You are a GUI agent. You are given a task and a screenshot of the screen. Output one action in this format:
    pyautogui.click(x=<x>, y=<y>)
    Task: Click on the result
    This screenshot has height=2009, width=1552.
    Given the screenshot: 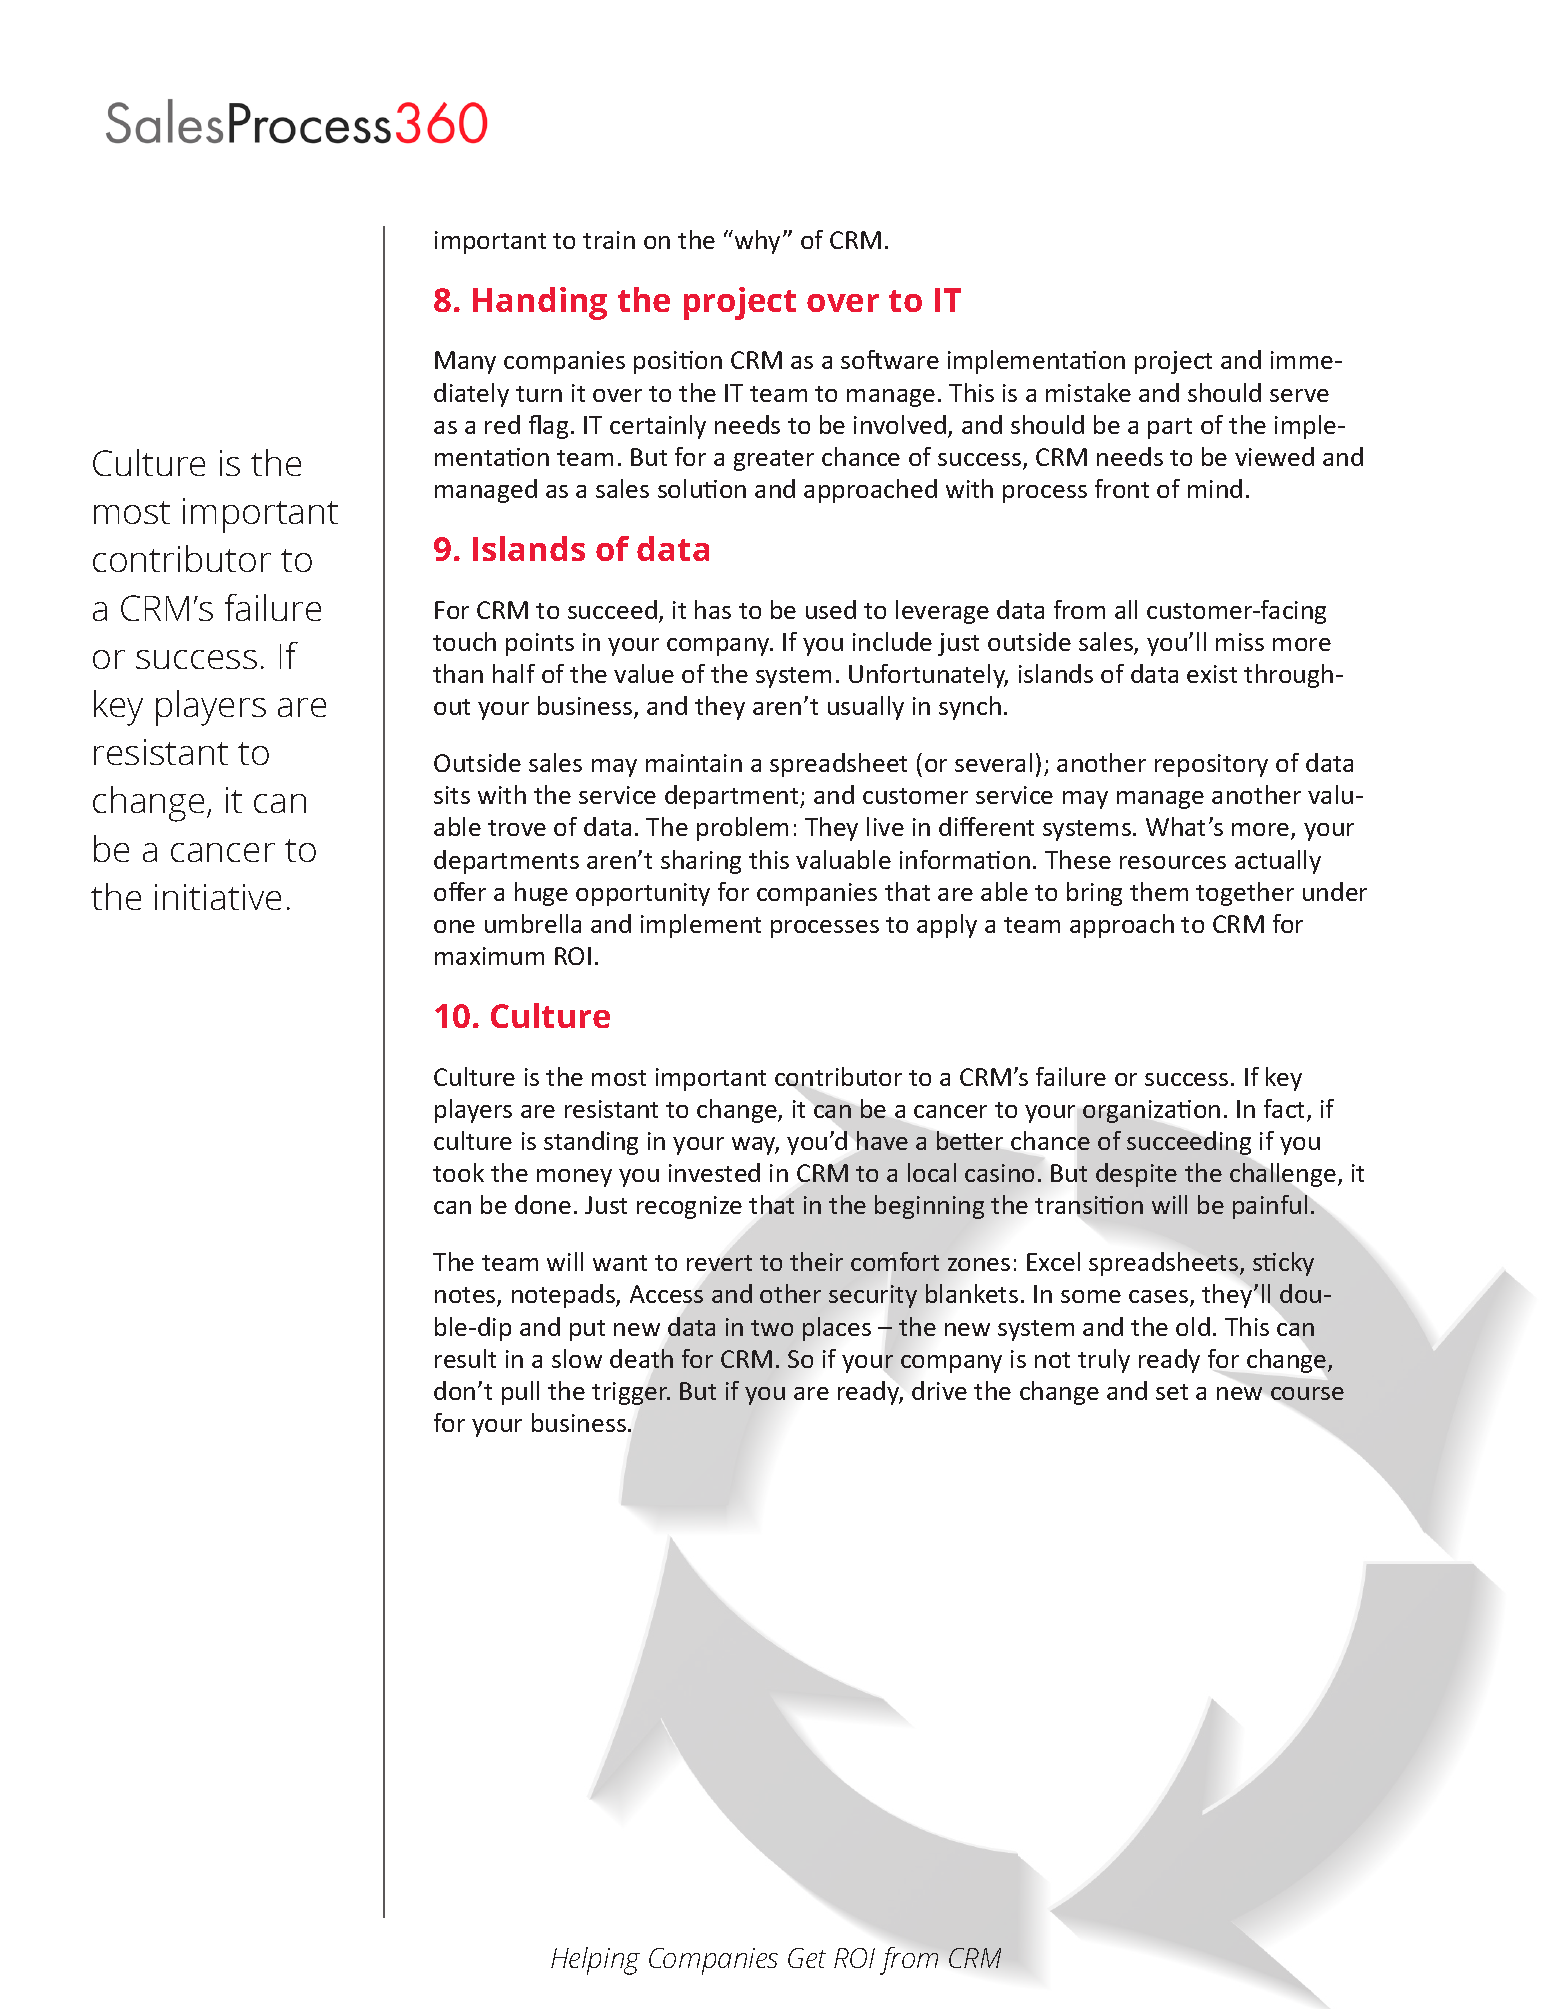 What is the action you would take?
    pyautogui.click(x=465, y=1358)
